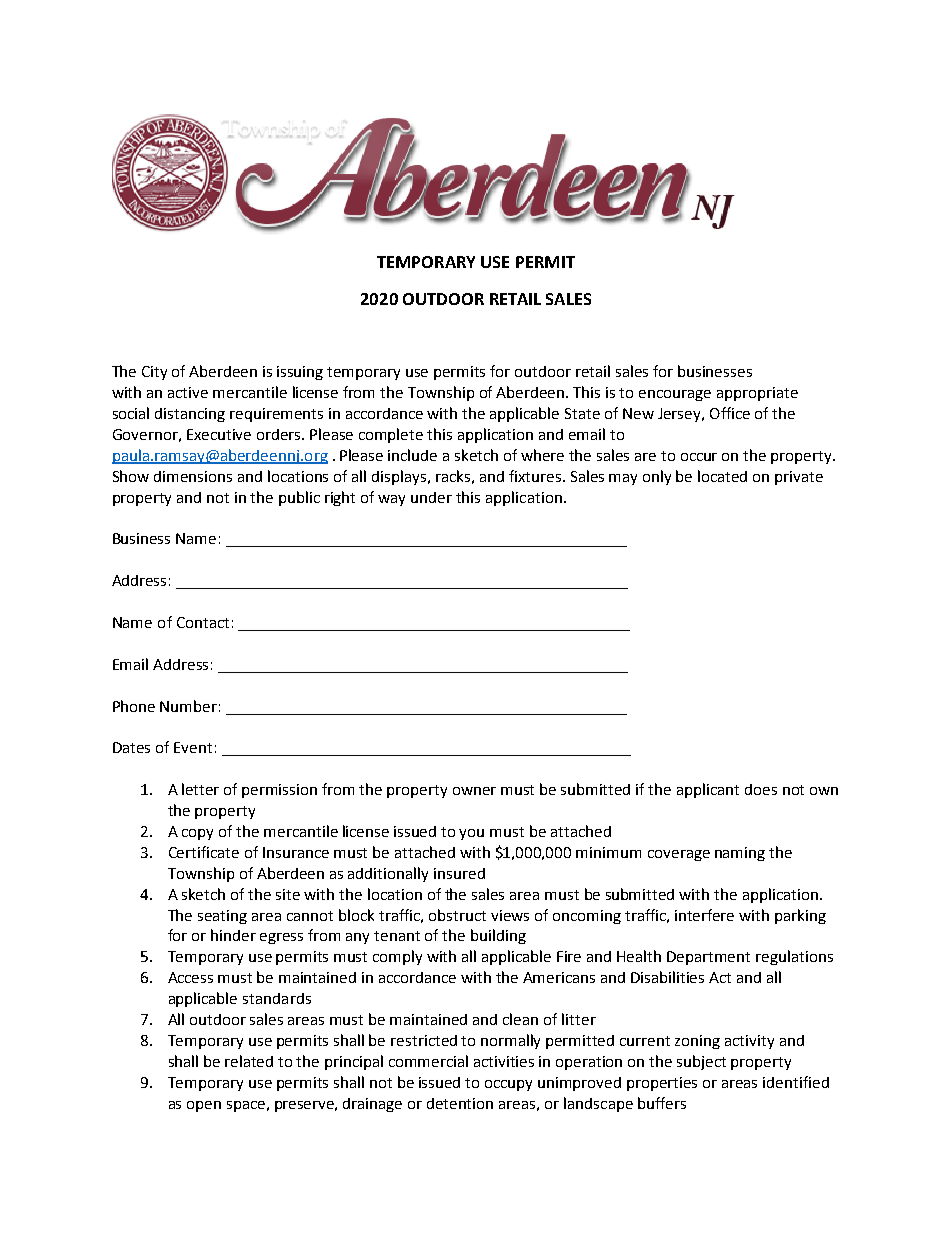  Describe the element at coordinates (708, 790) in the screenshot. I see `applicant` at that location.
